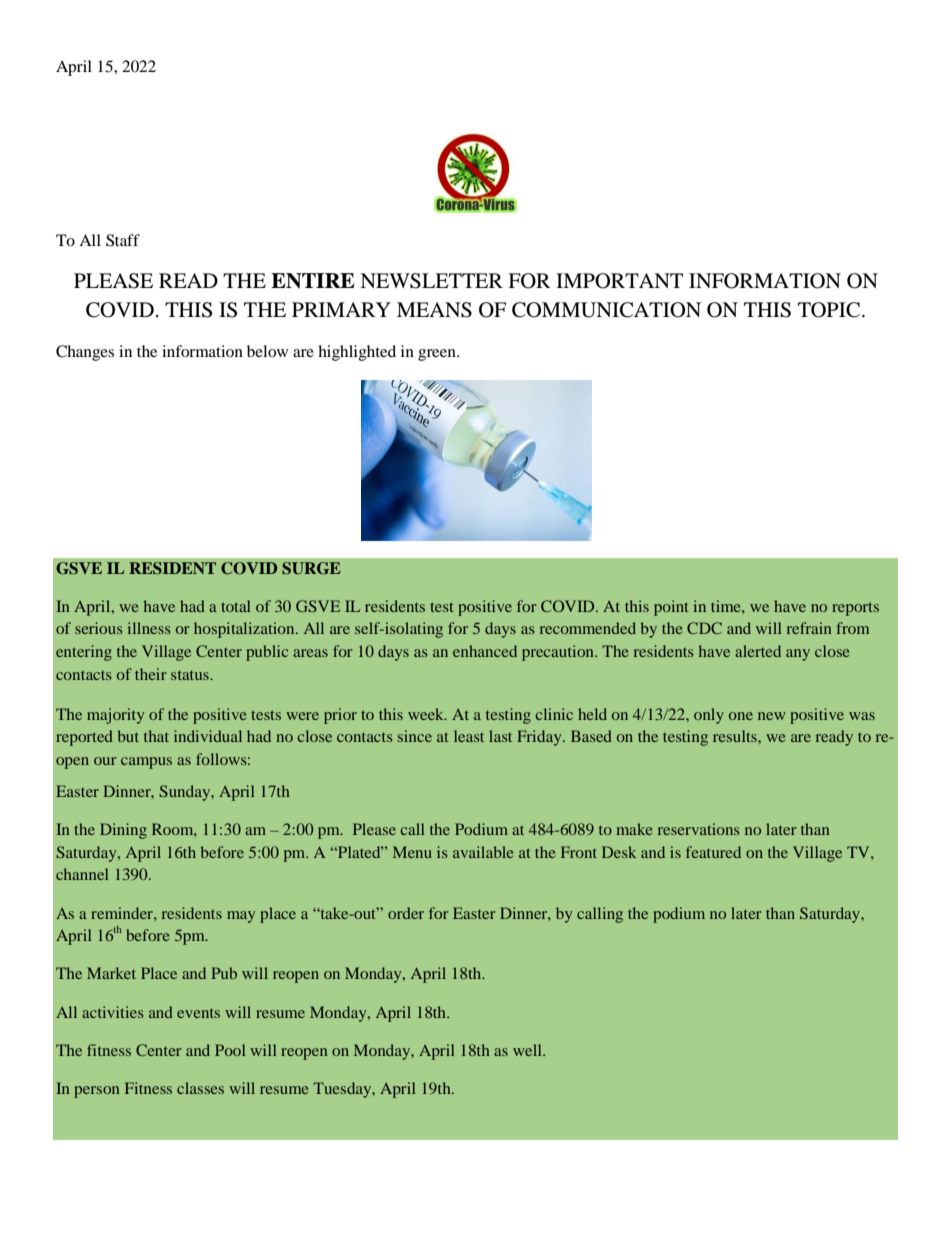 This screenshot has width=952, height=1233. What do you see at coordinates (438, 355) in the screenshot?
I see `green` at bounding box center [438, 355].
